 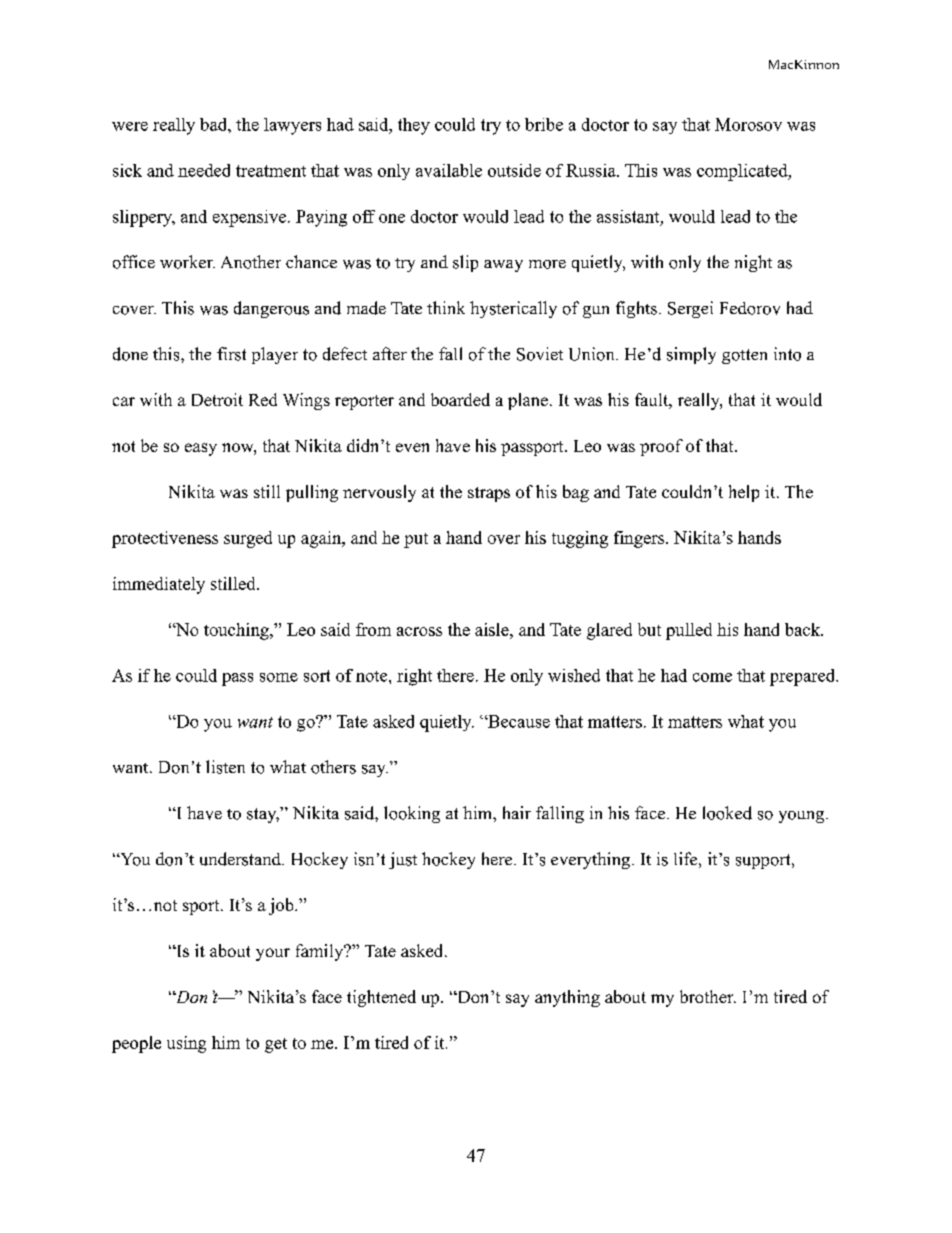 What do you see at coordinates (186, 1044) in the document?
I see `using` at bounding box center [186, 1044].
